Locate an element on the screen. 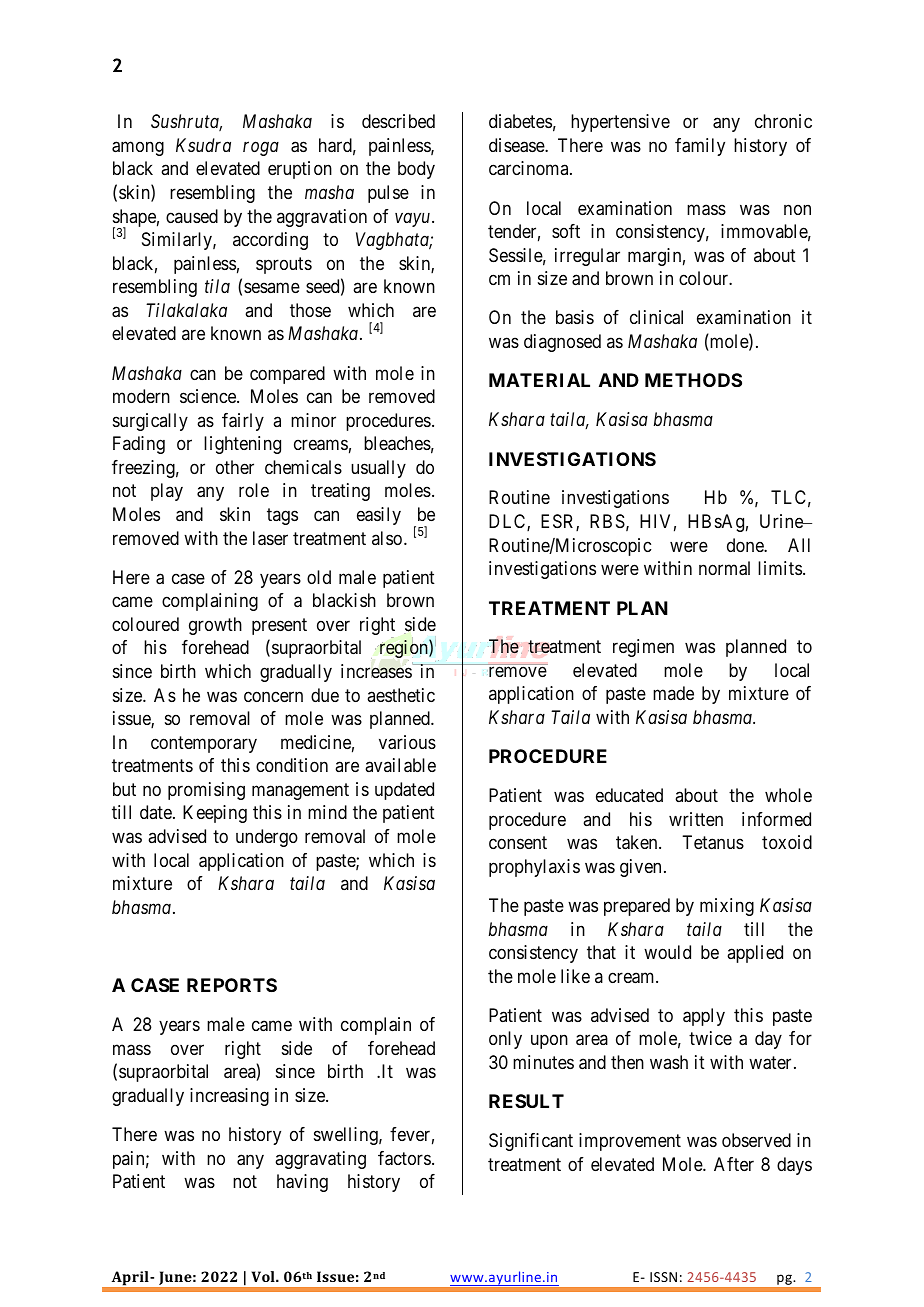 This screenshot has height=1307, width=924. undergo is located at coordinates (267, 838).
